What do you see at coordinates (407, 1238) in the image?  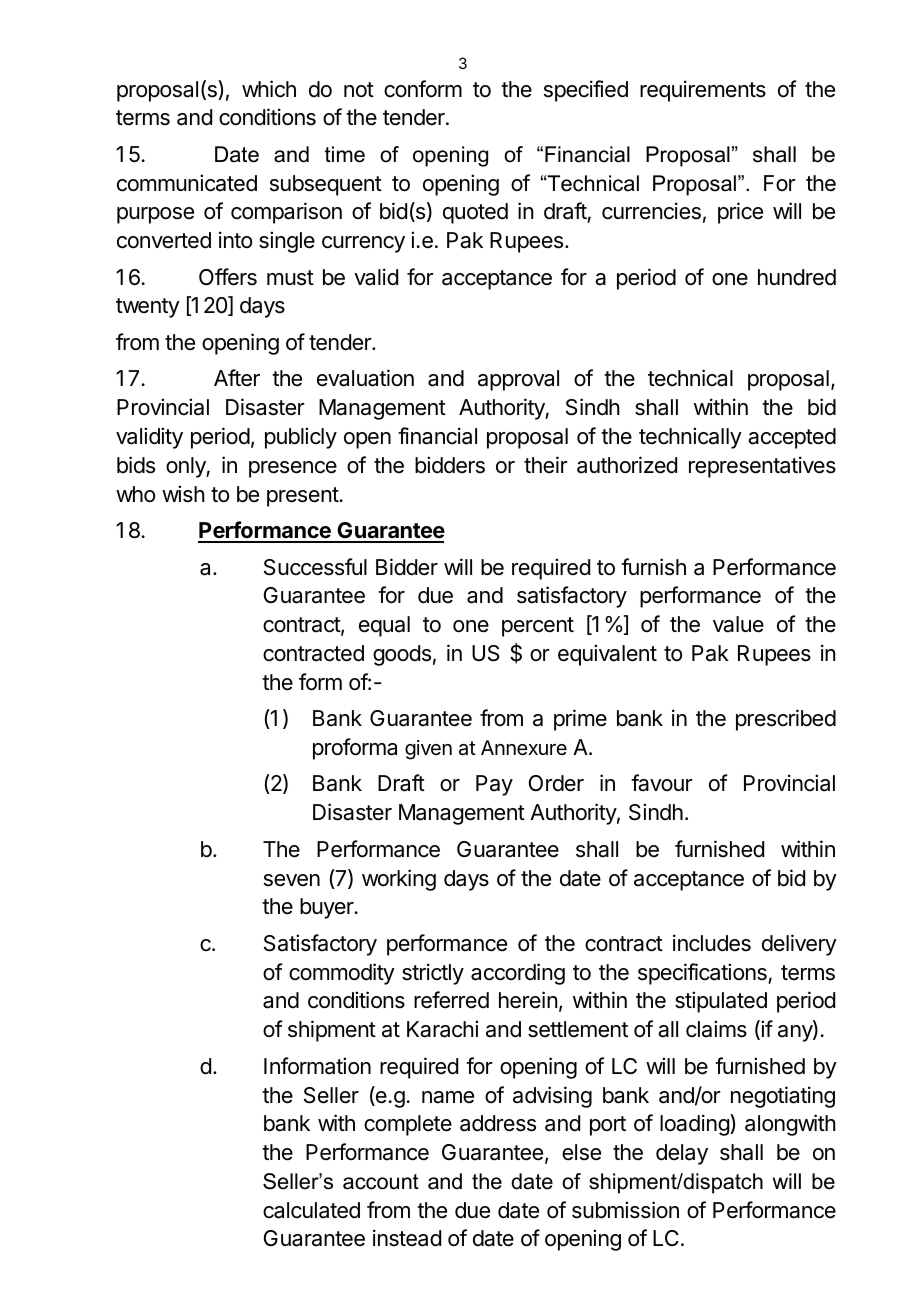 I see `instead` at bounding box center [407, 1238].
